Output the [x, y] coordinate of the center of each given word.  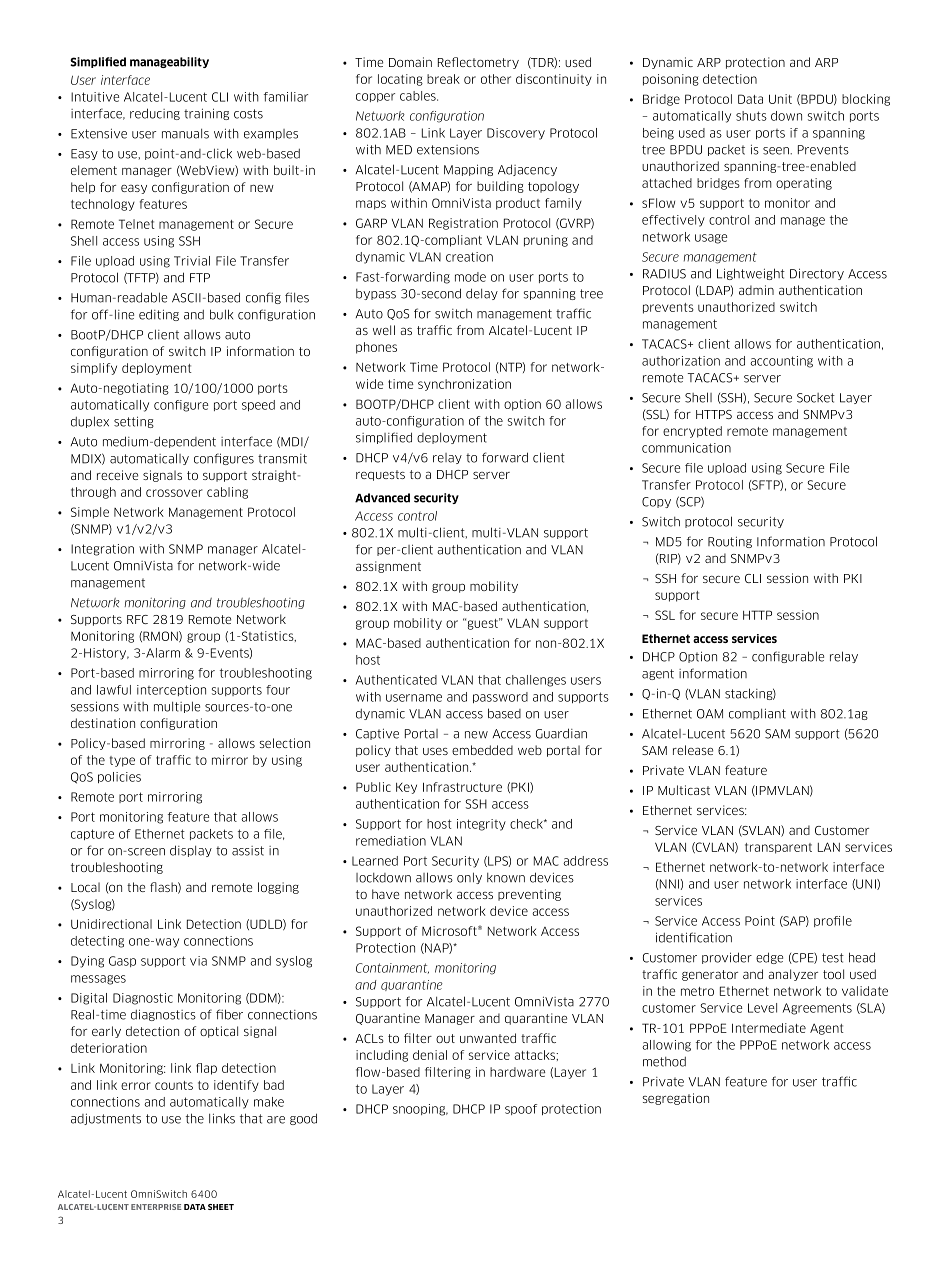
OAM [710, 714]
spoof [521, 1109]
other [496, 79]
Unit [780, 99]
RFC [137, 619]
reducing [155, 114]
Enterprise [156, 1207]
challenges [536, 681]
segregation [676, 1099]
